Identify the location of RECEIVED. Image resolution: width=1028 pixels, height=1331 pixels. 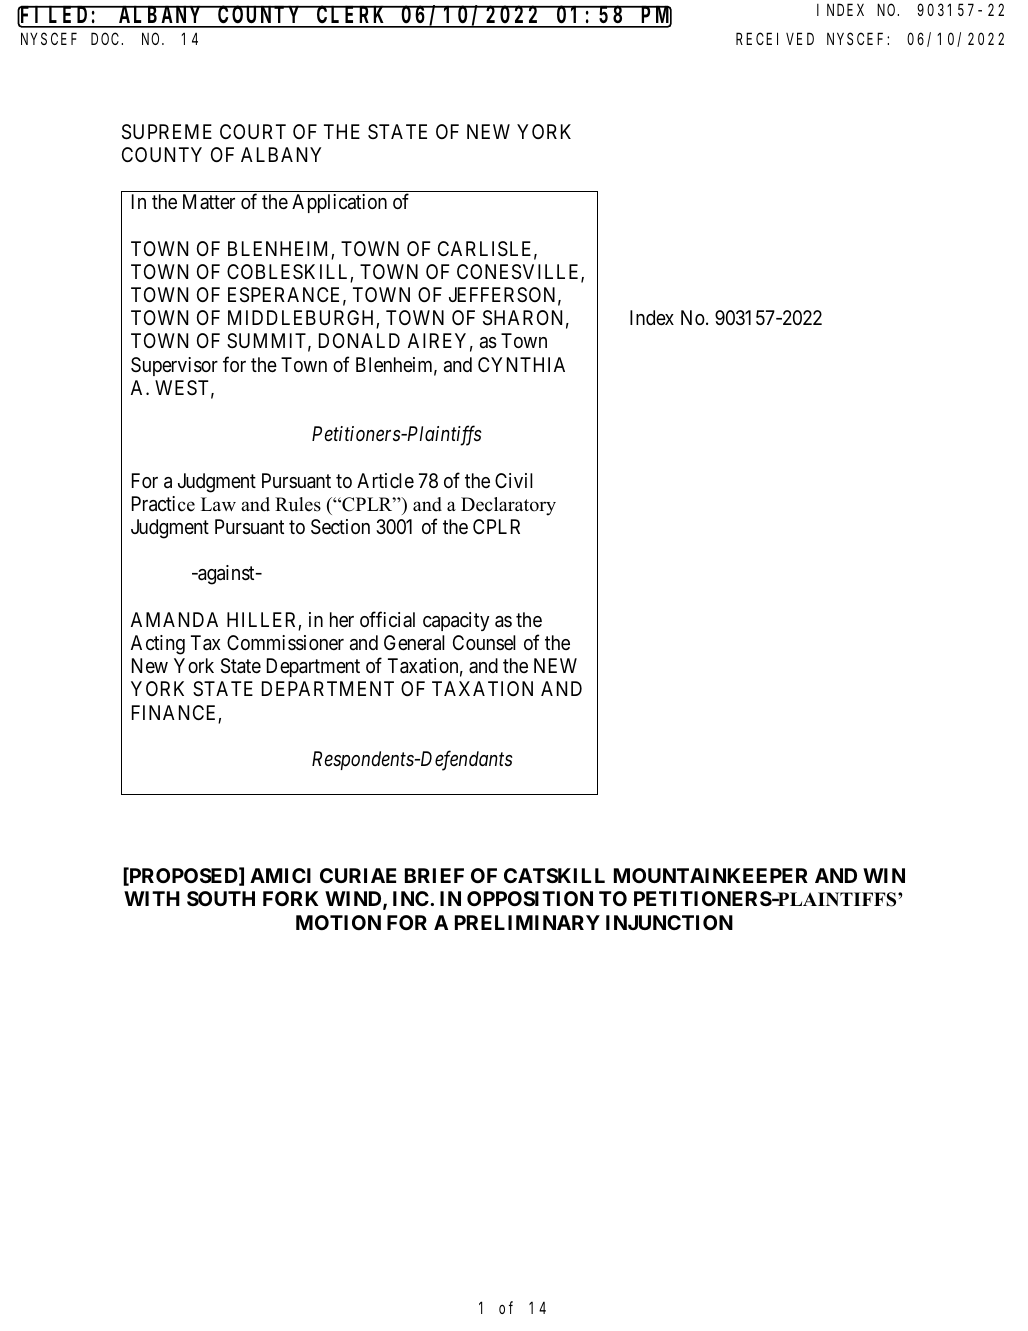
(775, 39).
